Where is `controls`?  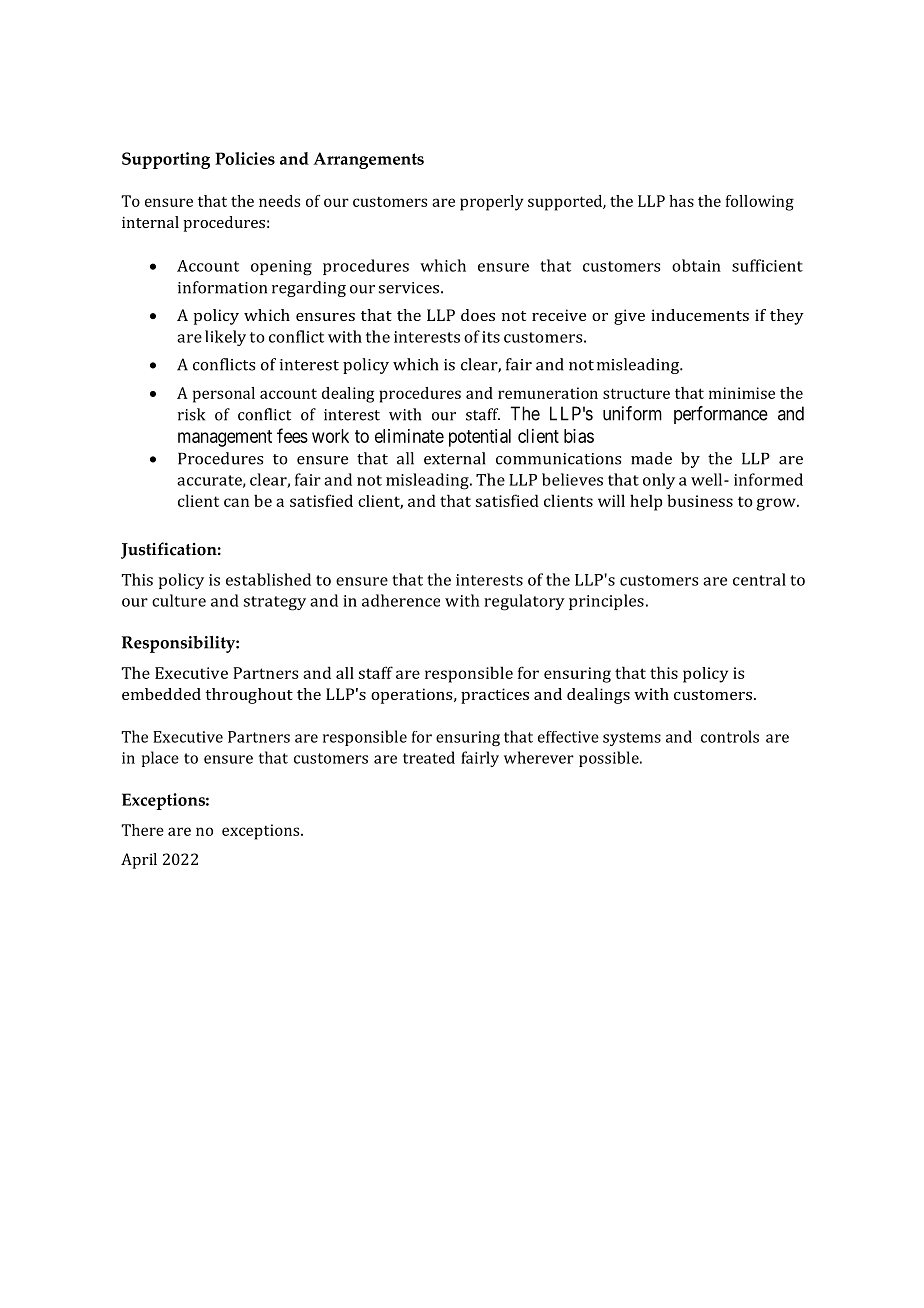 controls is located at coordinates (730, 736).
